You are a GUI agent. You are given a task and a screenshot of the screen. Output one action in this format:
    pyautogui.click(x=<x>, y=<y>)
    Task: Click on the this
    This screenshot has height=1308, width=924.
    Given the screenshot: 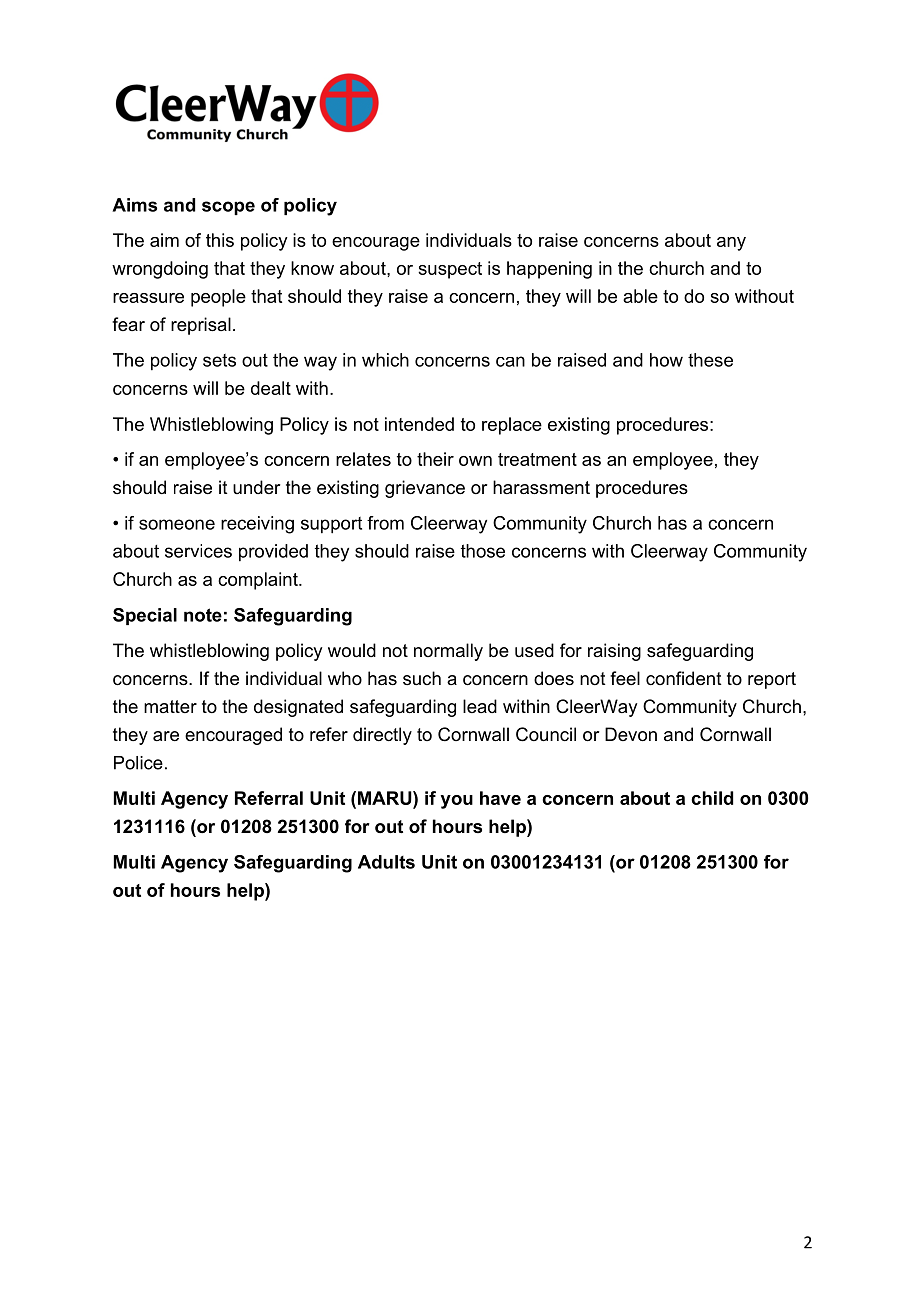 What is the action you would take?
    pyautogui.click(x=220, y=240)
